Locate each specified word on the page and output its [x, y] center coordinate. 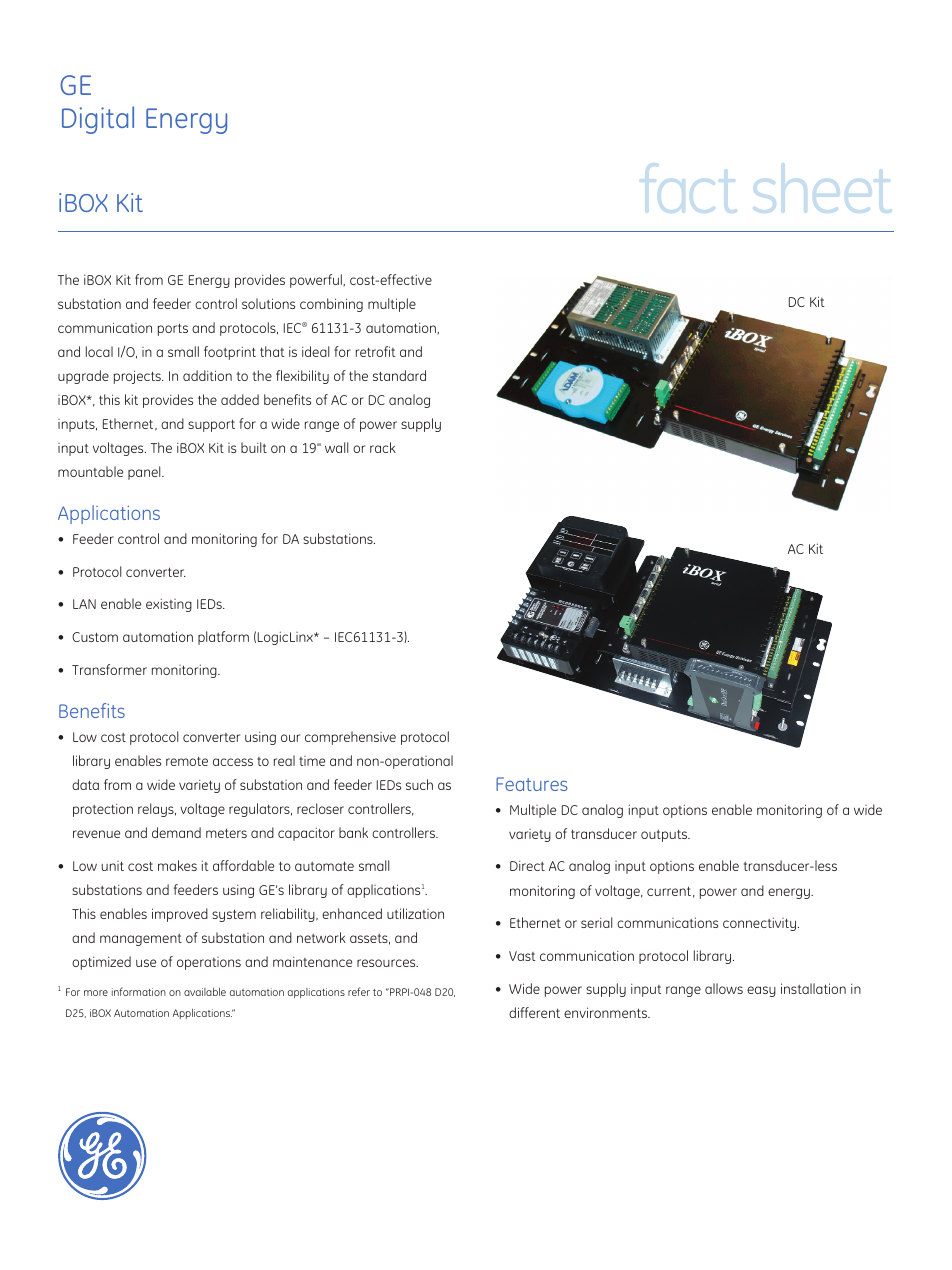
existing [169, 605]
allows [724, 988]
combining [331, 305]
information [139, 991]
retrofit [376, 351]
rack [383, 447]
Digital [98, 120]
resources [387, 963]
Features [532, 784]
